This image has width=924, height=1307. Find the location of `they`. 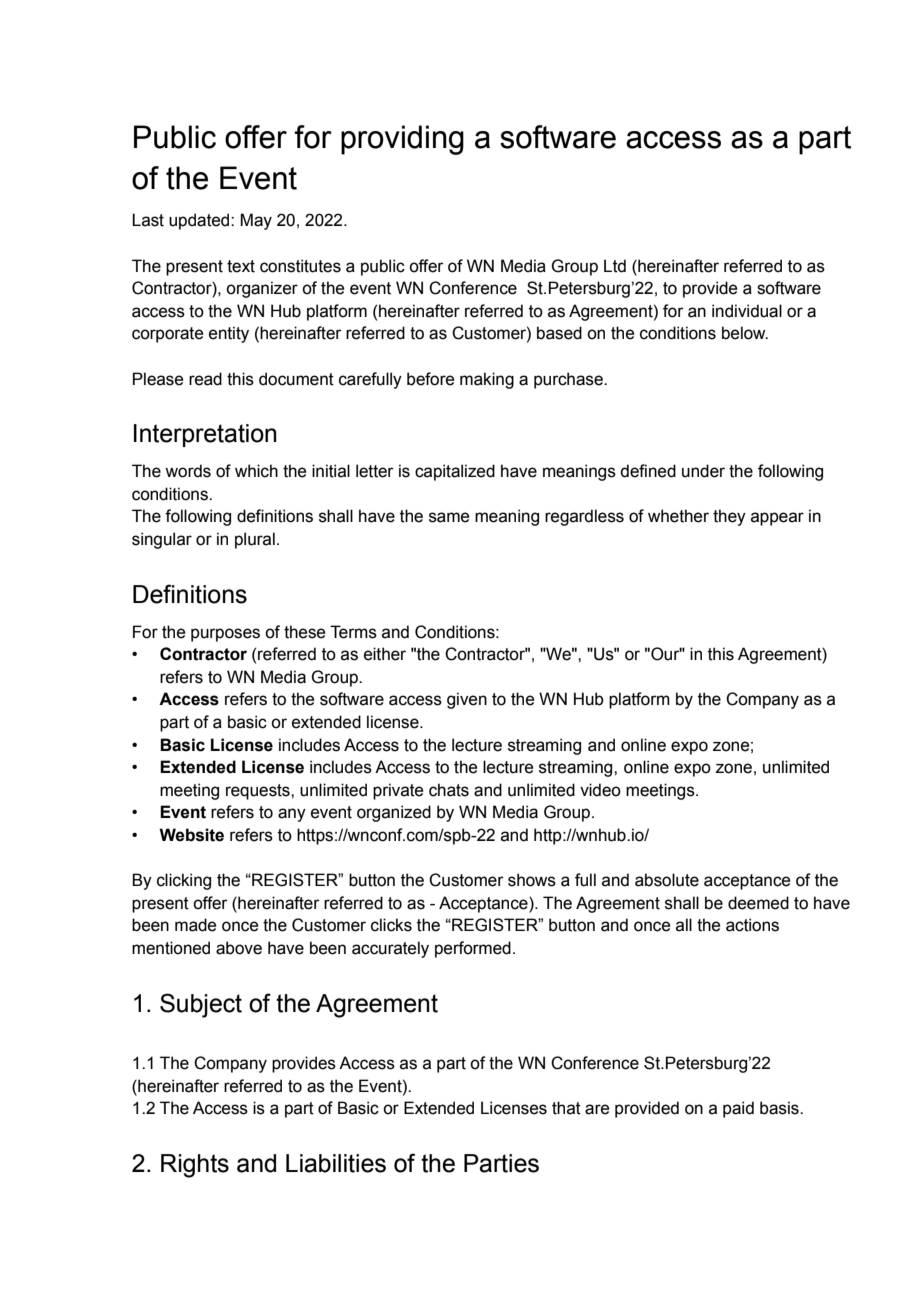

they is located at coordinates (729, 517).
